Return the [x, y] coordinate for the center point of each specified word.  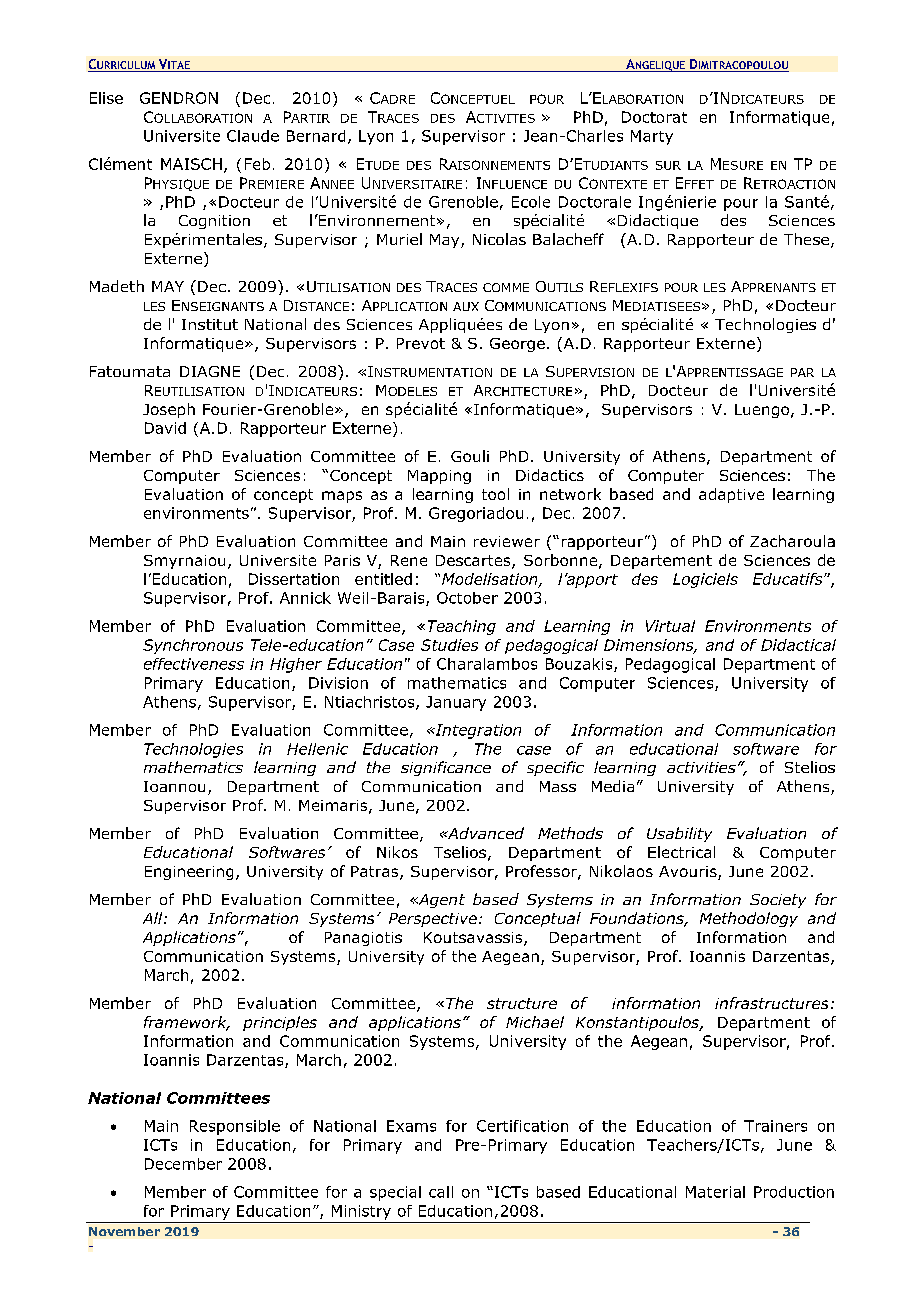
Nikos [397, 852]
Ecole [531, 202]
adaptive [731, 495]
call [441, 1192]
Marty [652, 137]
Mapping [439, 477]
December [183, 1164]
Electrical [681, 852]
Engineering [189, 873]
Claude [253, 136]
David [165, 428]
